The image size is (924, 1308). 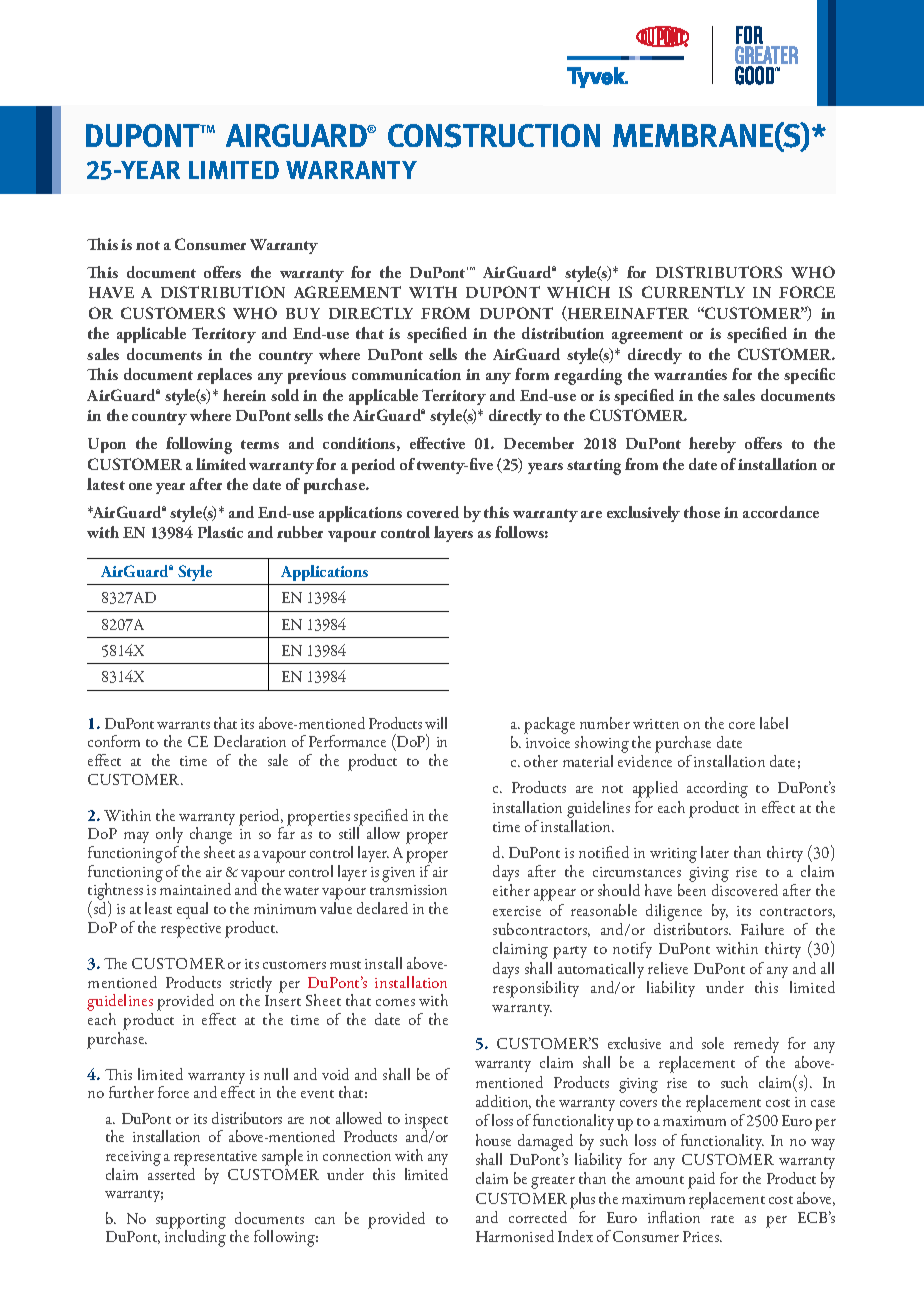 I want to click on core, so click(x=742, y=725).
